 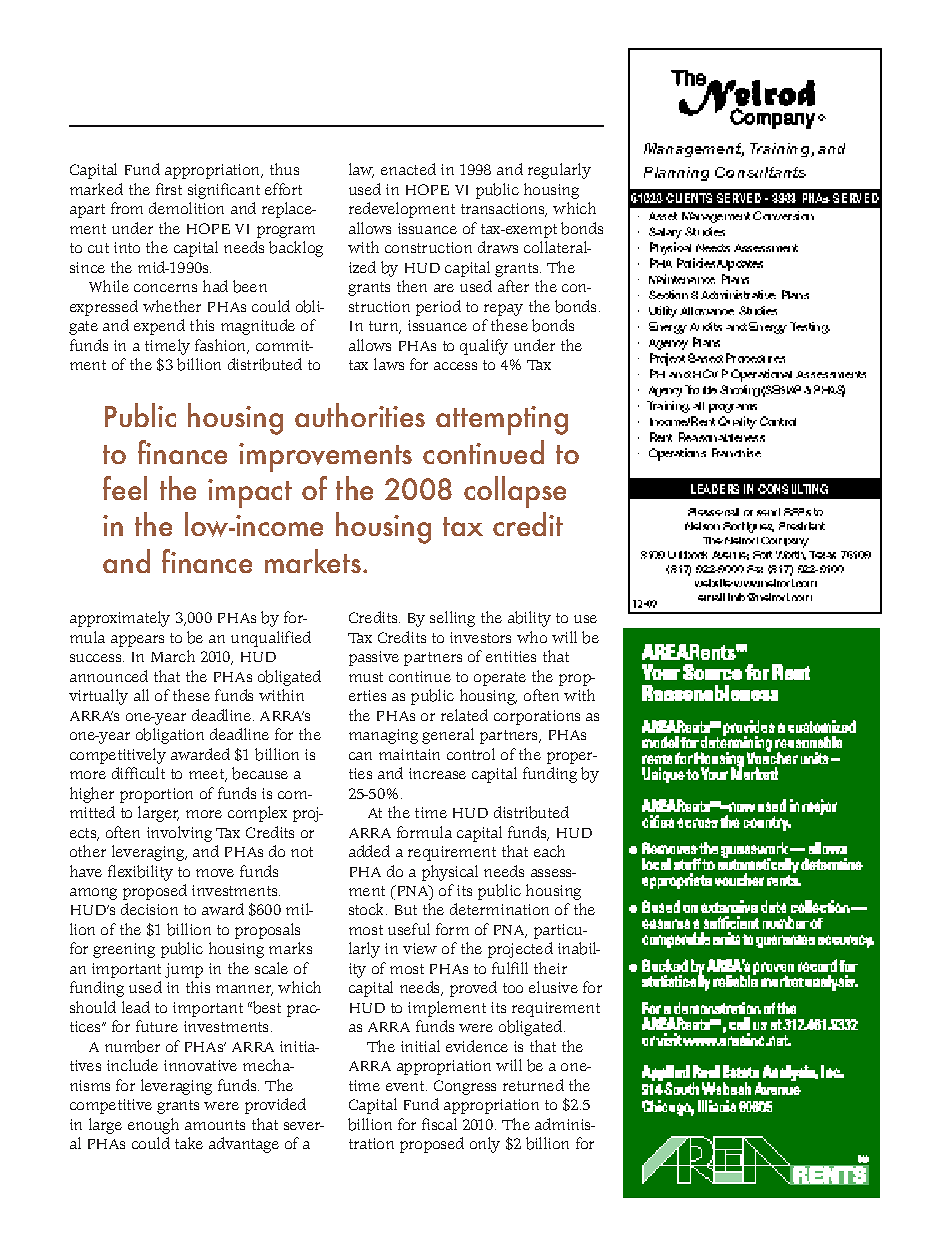 What do you see at coordinates (275, 1106) in the document?
I see `provided` at bounding box center [275, 1106].
